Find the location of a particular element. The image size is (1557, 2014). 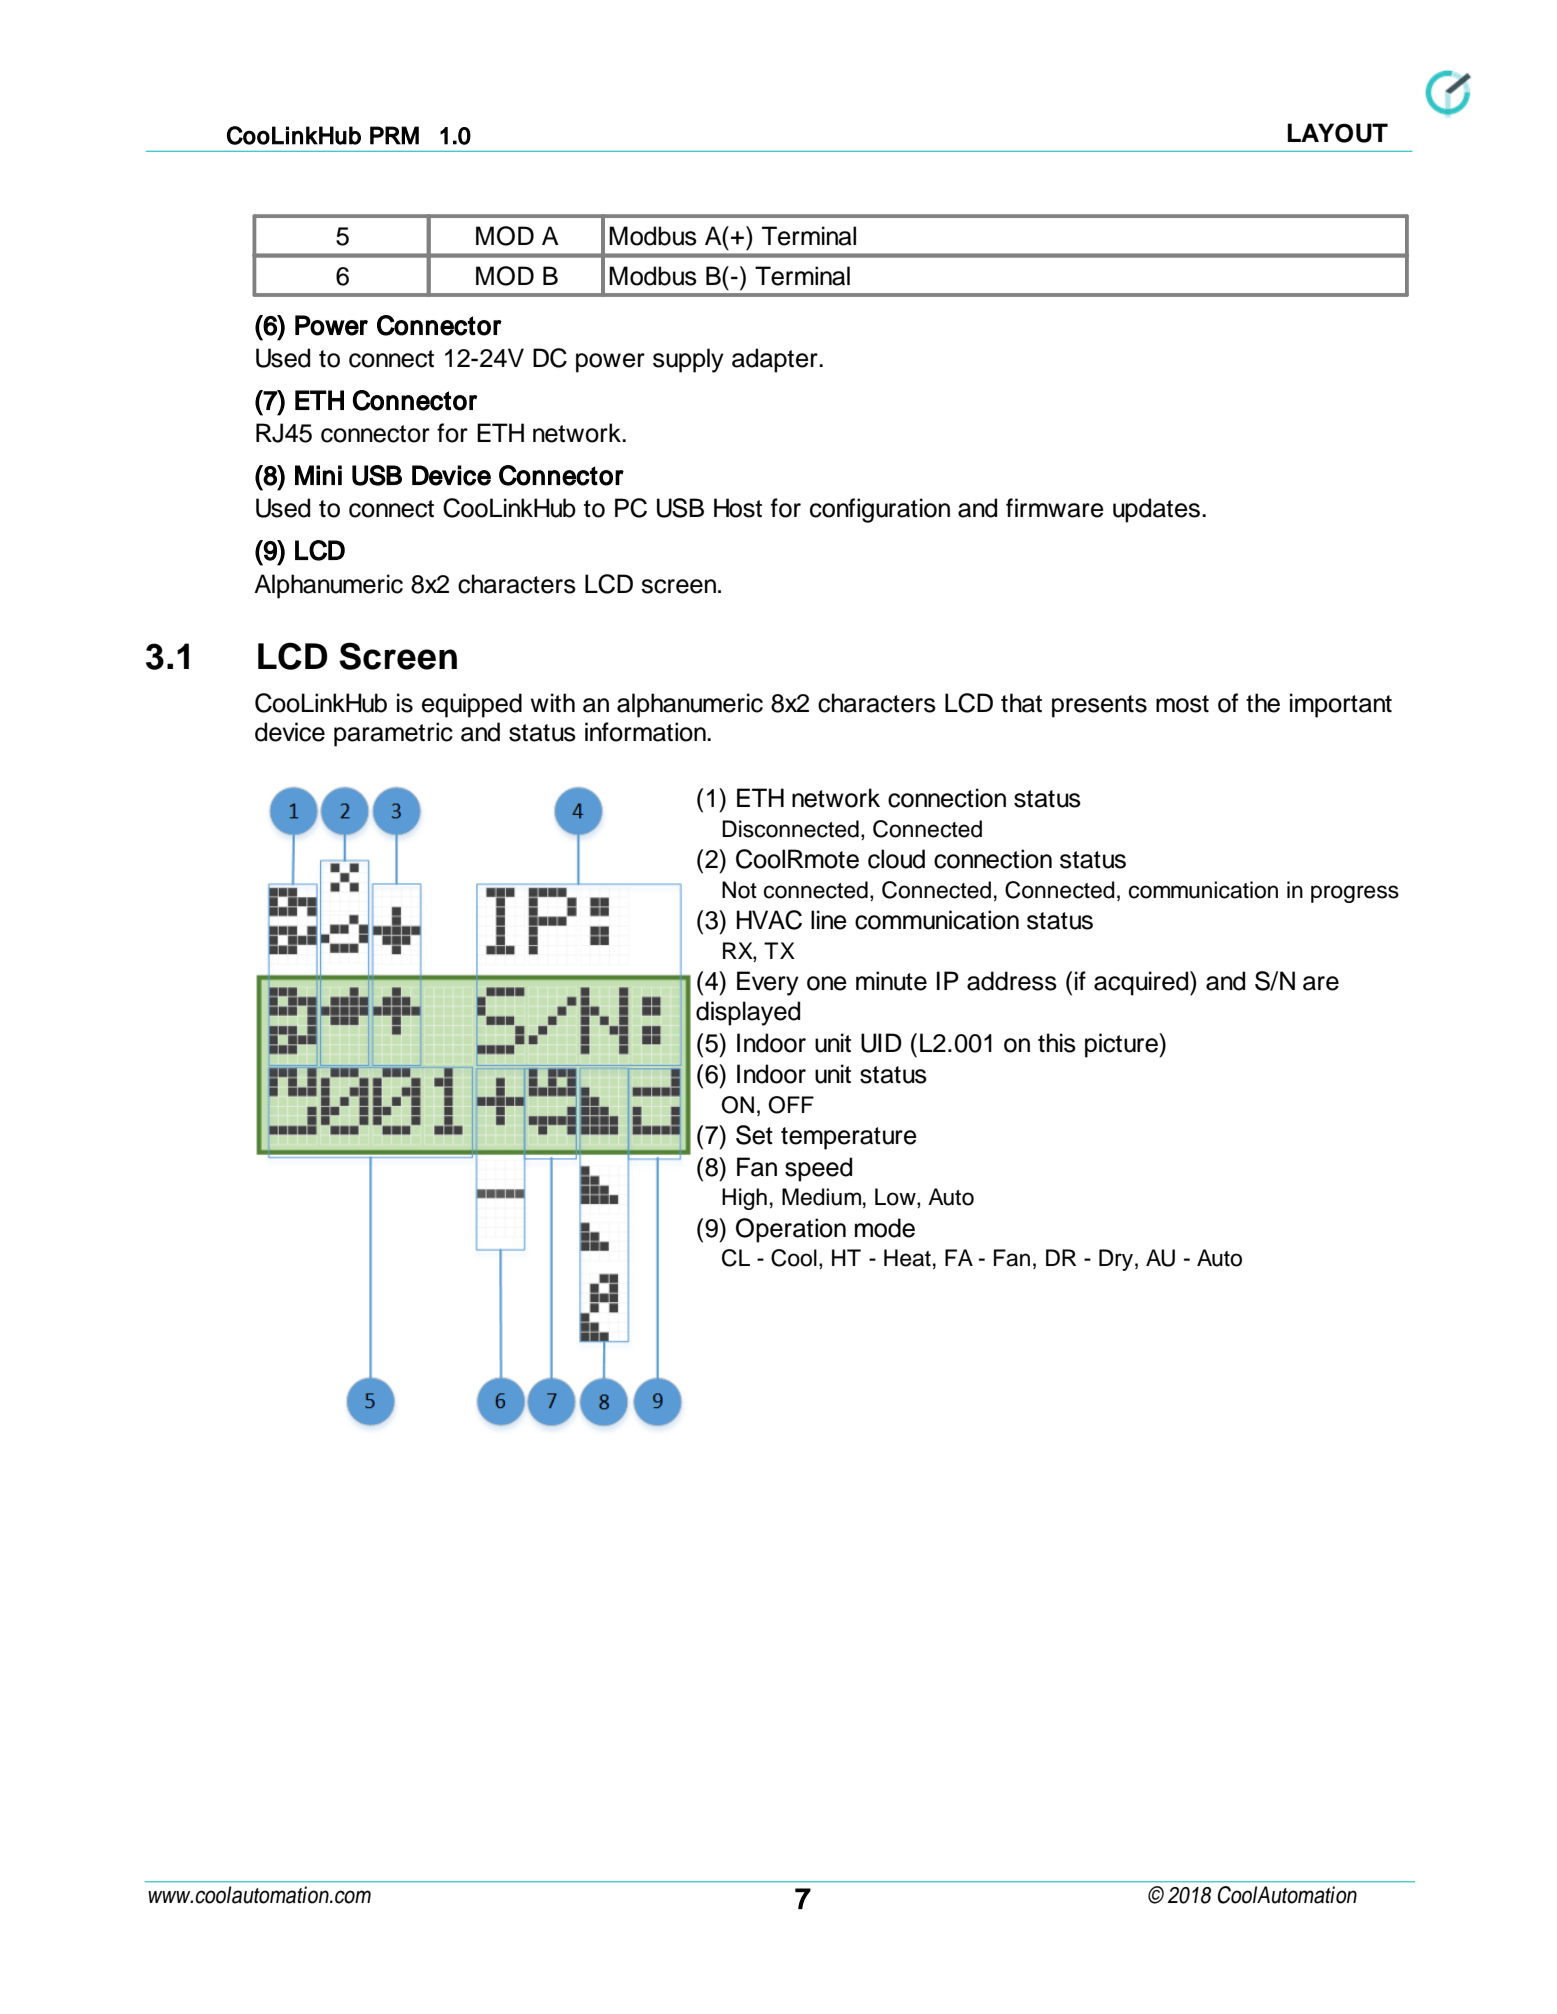

PRM is located at coordinates (394, 135).
